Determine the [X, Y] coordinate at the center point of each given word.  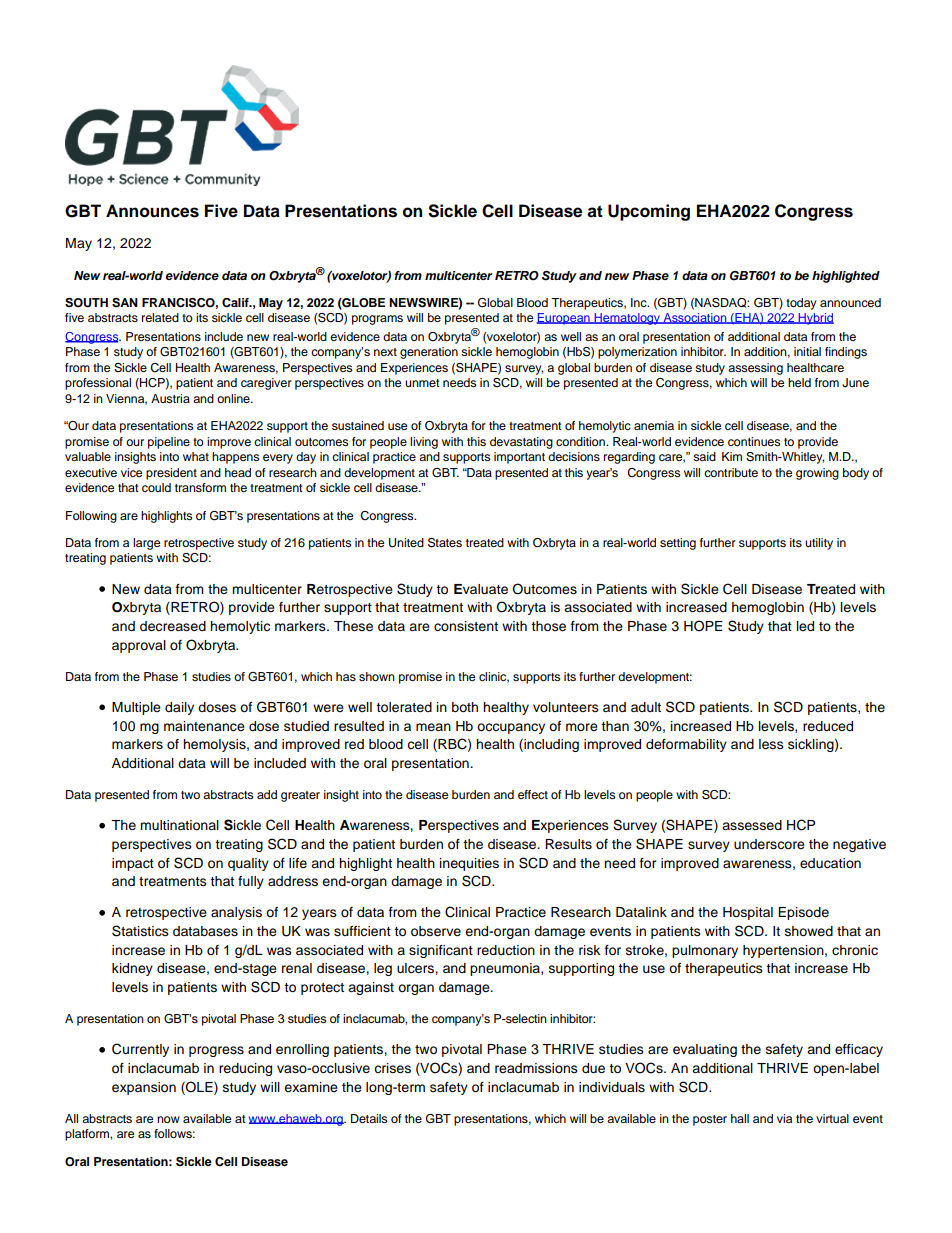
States [445, 543]
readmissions [536, 1068]
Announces [152, 211]
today [801, 304]
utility [819, 544]
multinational [179, 825]
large [146, 544]
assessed [752, 825]
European [564, 319]
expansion [144, 1088]
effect [533, 794]
